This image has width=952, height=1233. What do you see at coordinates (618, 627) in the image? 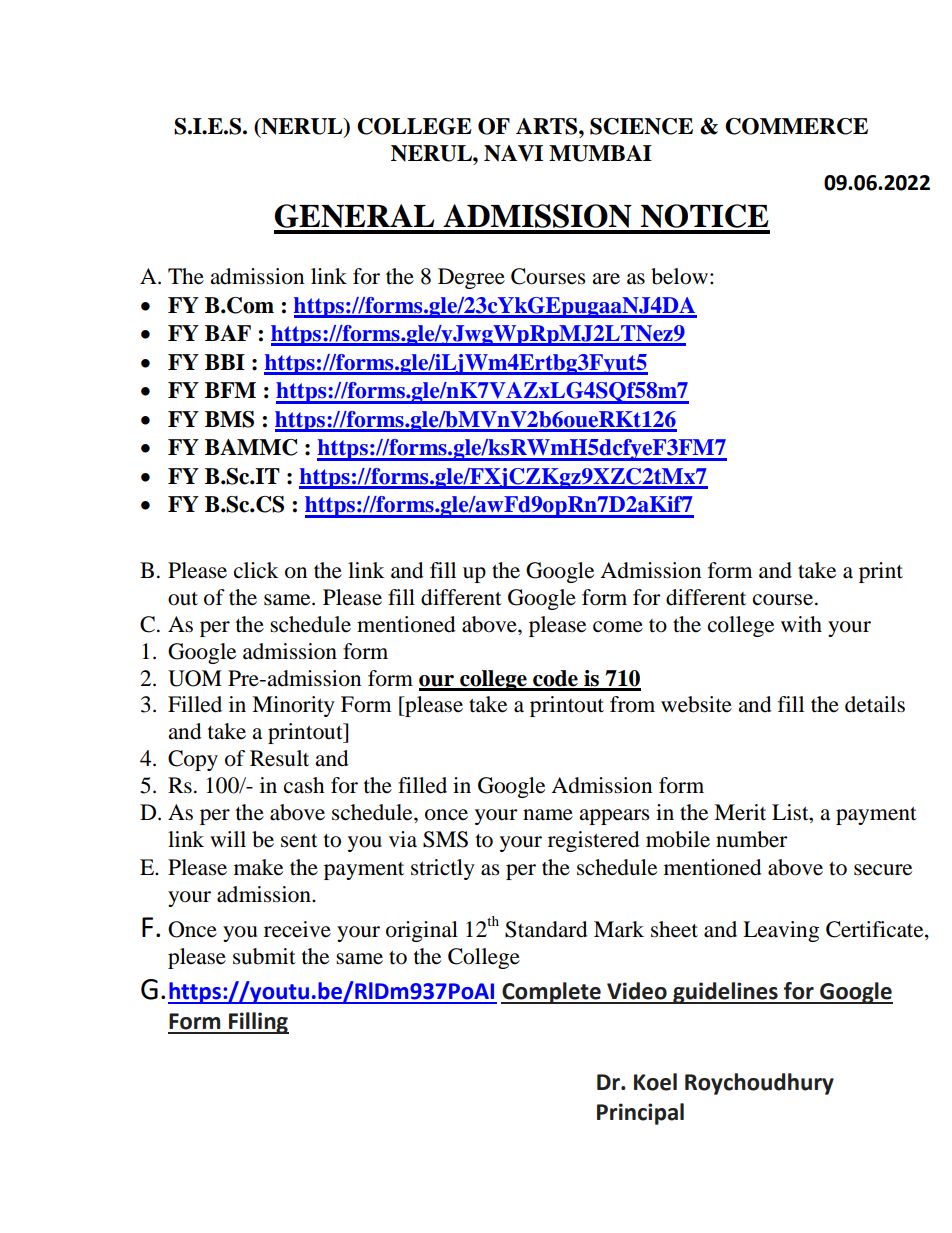
I see `come` at bounding box center [618, 627].
